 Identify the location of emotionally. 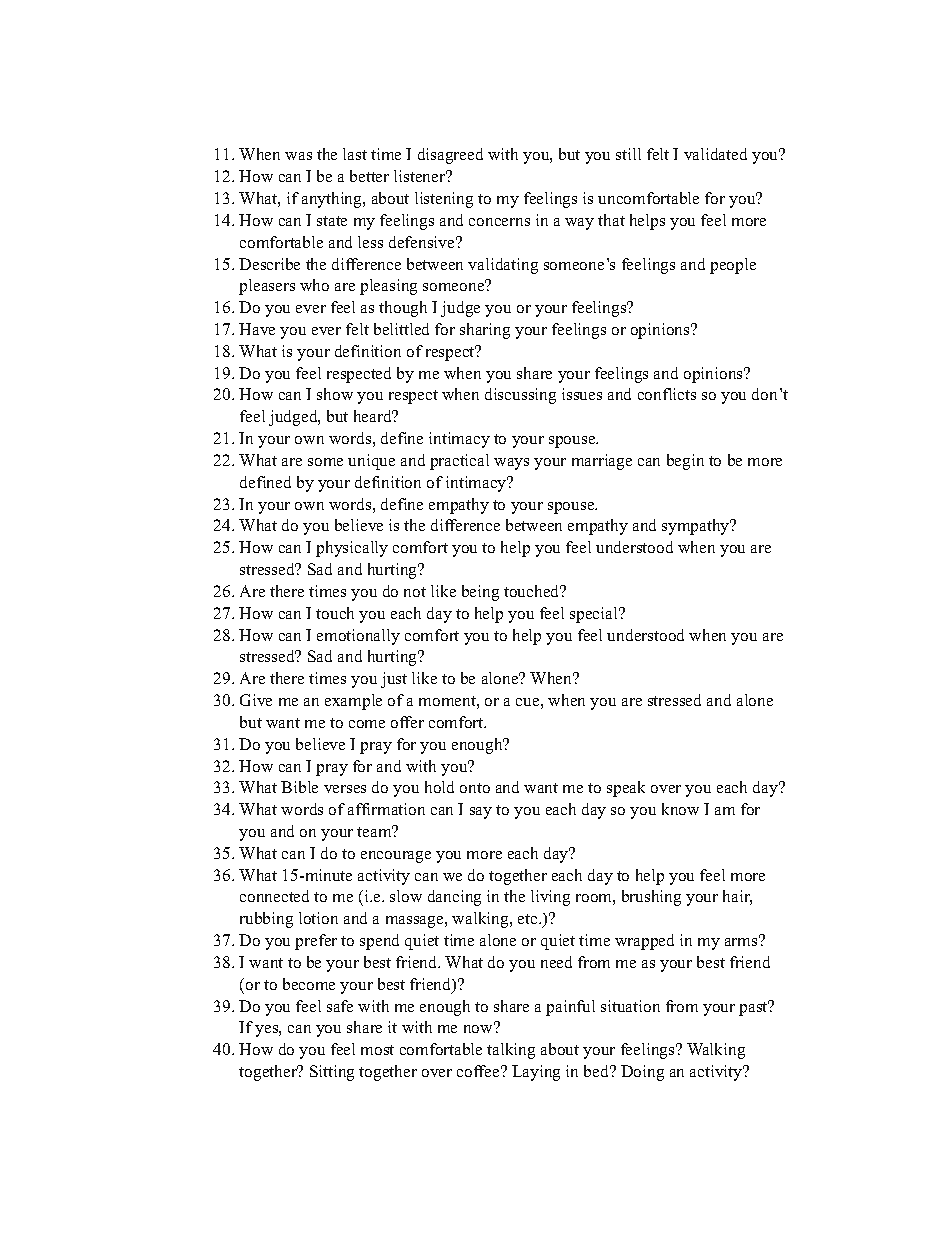
(358, 637).
